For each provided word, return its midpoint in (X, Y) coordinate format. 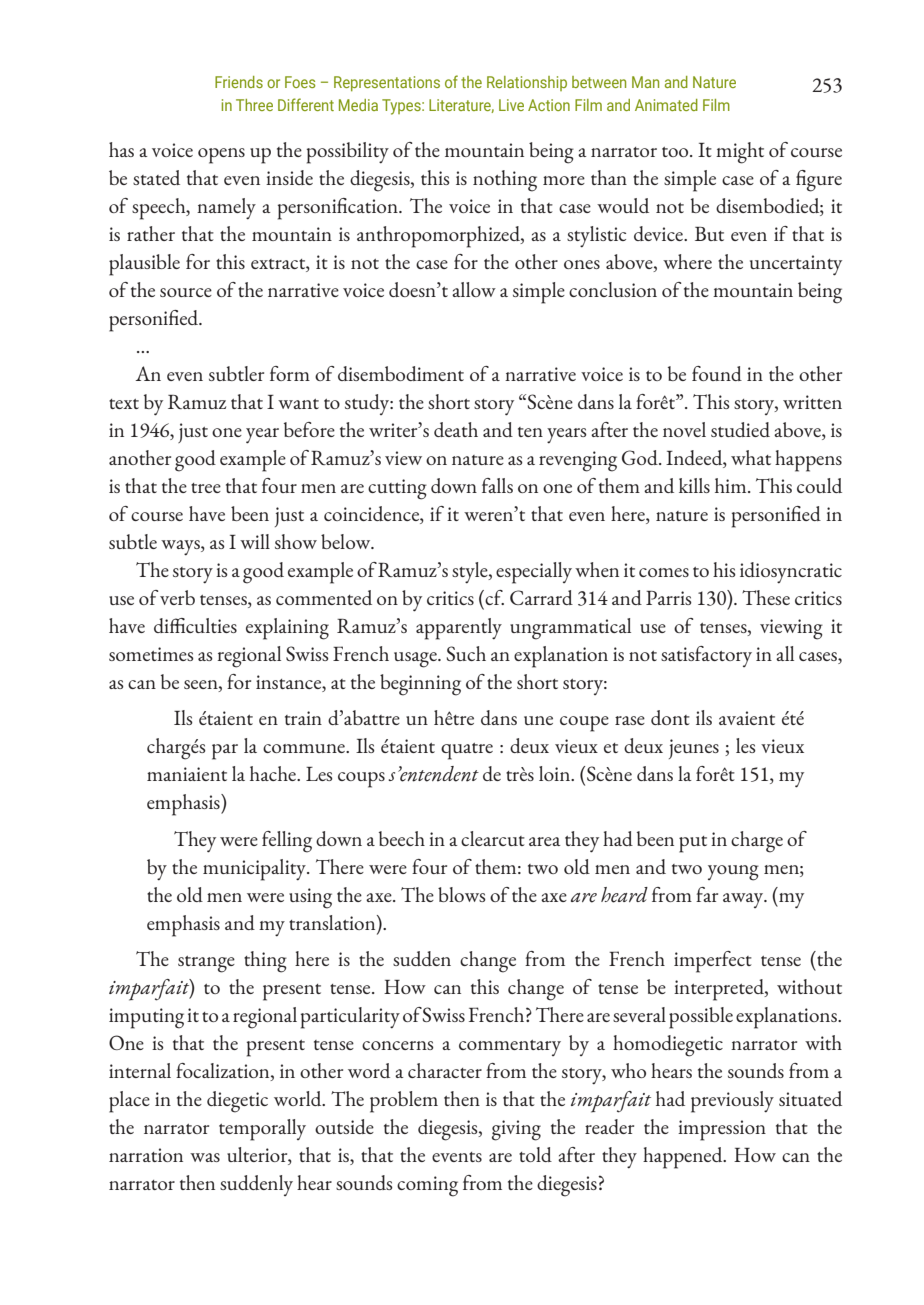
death (456, 429)
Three (254, 105)
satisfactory (706, 656)
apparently (459, 629)
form (290, 373)
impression (722, 1130)
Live (511, 105)
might (740, 153)
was (205, 1157)
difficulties (195, 625)
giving (516, 1130)
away (744, 900)
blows (462, 894)
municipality (255, 870)
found (717, 373)
